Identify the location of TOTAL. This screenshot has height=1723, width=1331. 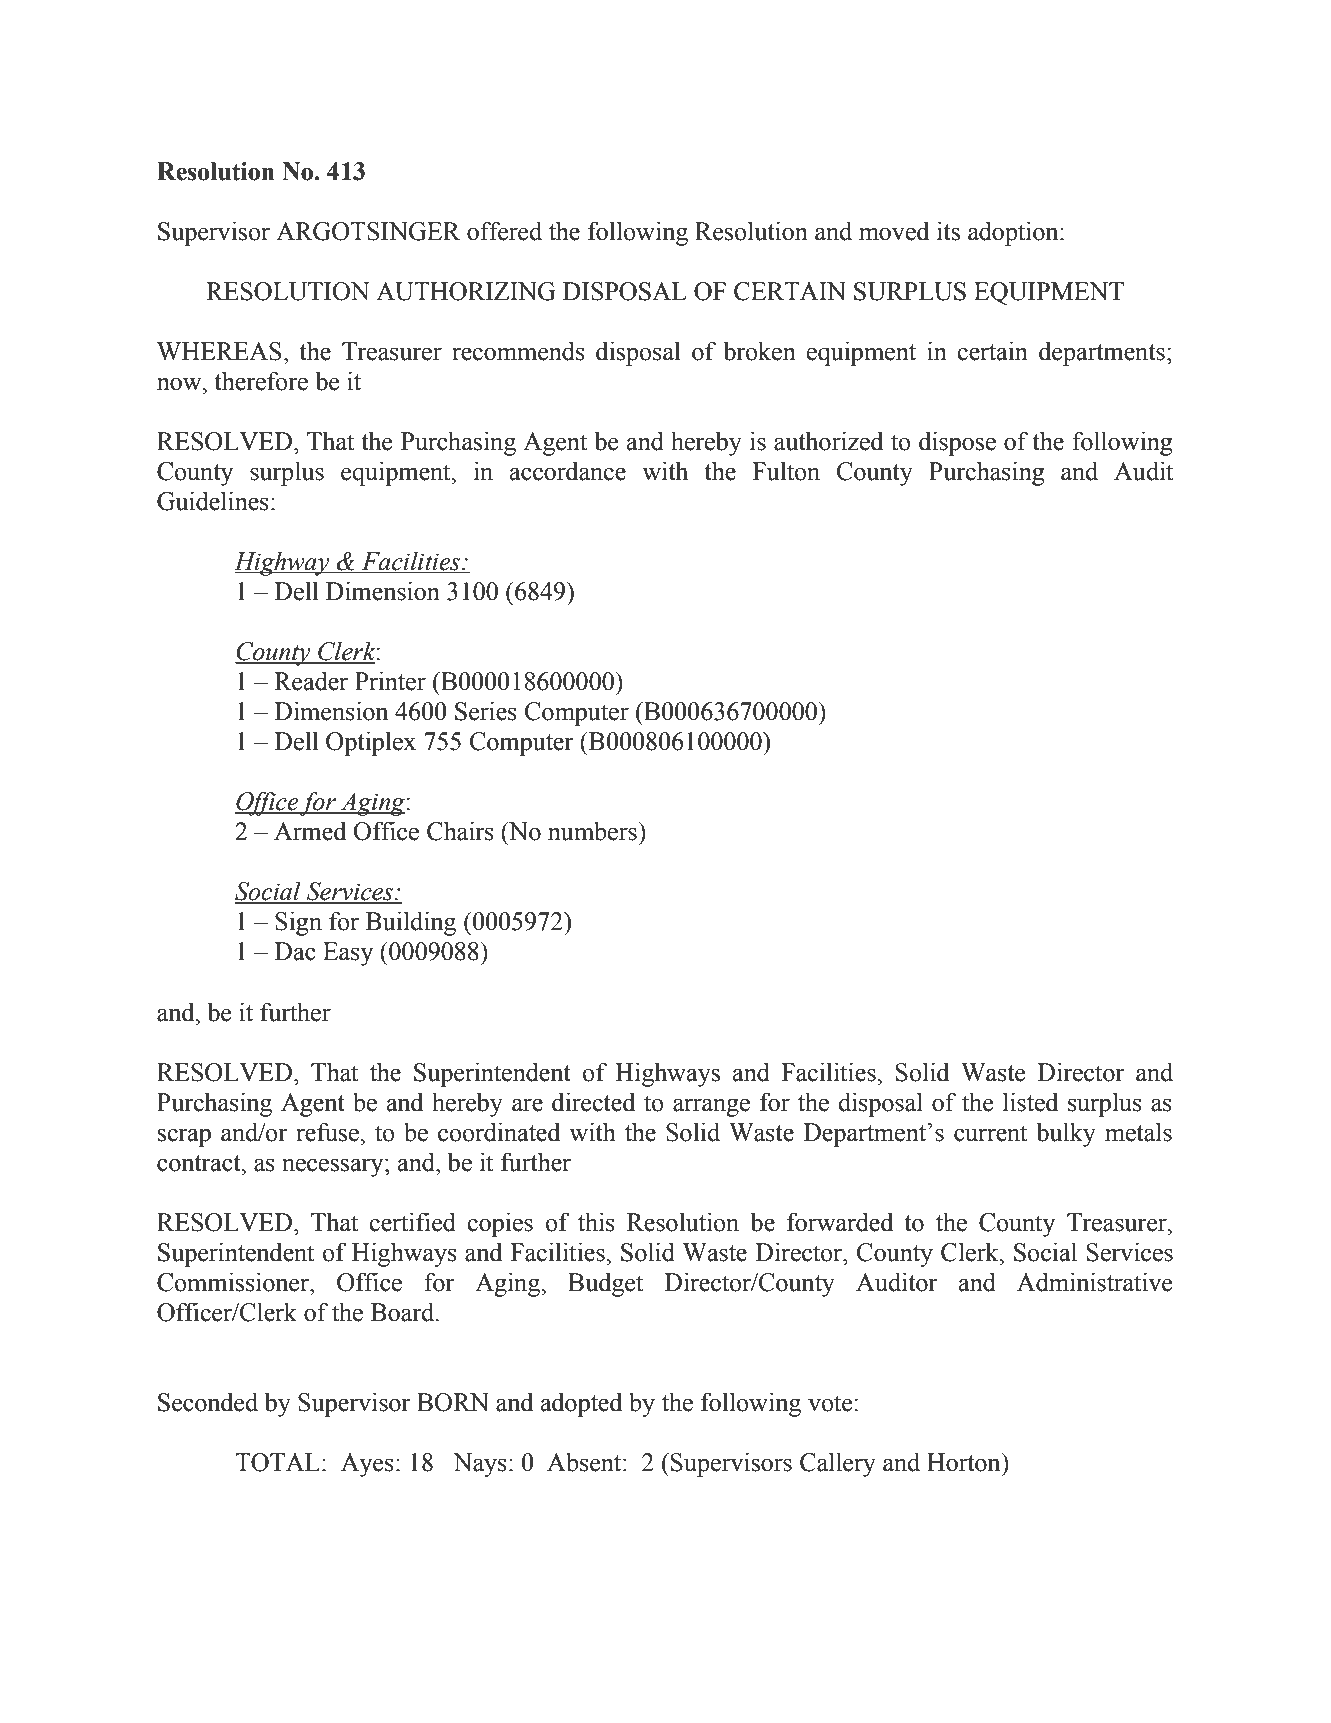
(277, 1462).
